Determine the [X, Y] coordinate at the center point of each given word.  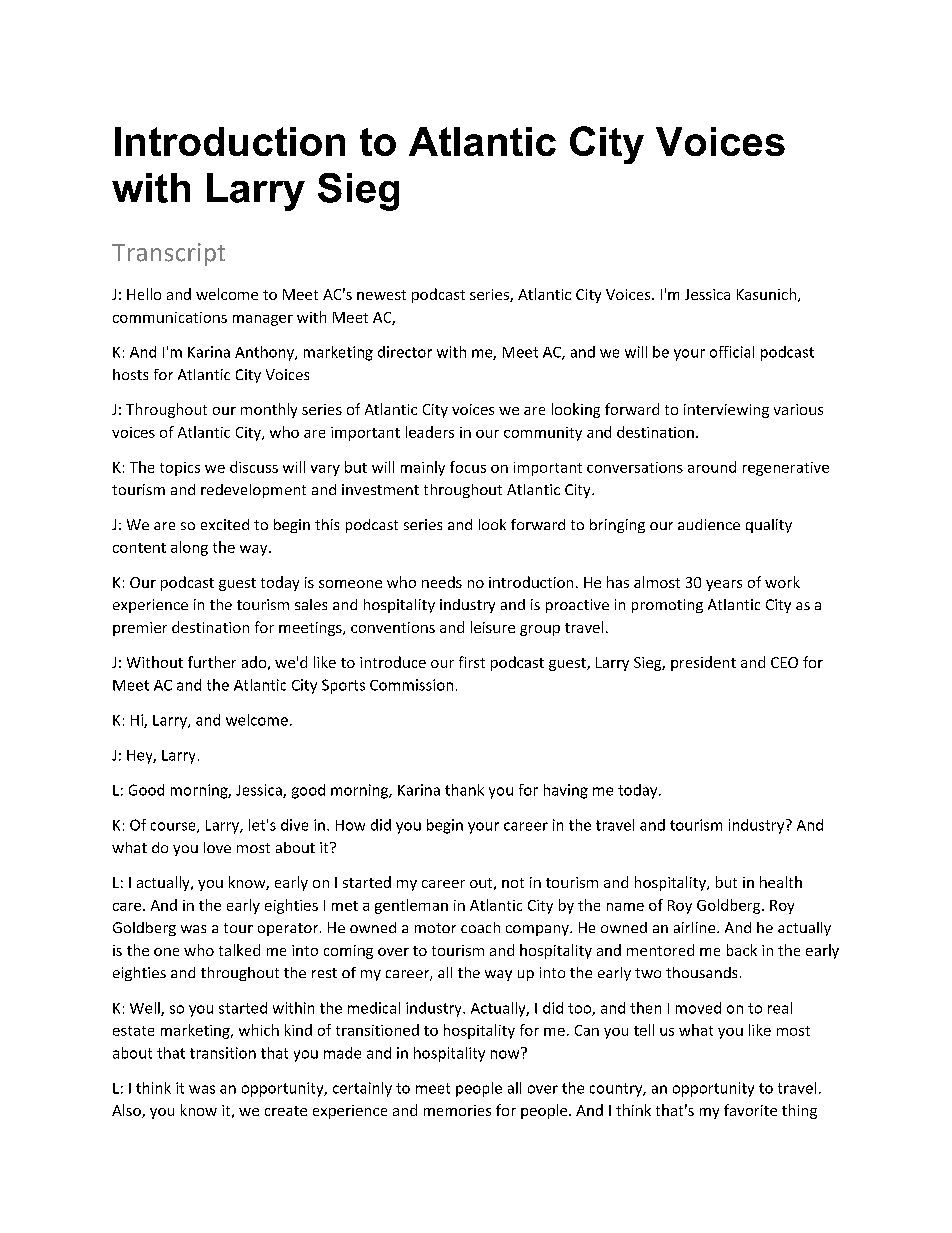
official [732, 352]
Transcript [168, 254]
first [472, 662]
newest [381, 295]
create [286, 1111]
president [703, 663]
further [212, 662]
